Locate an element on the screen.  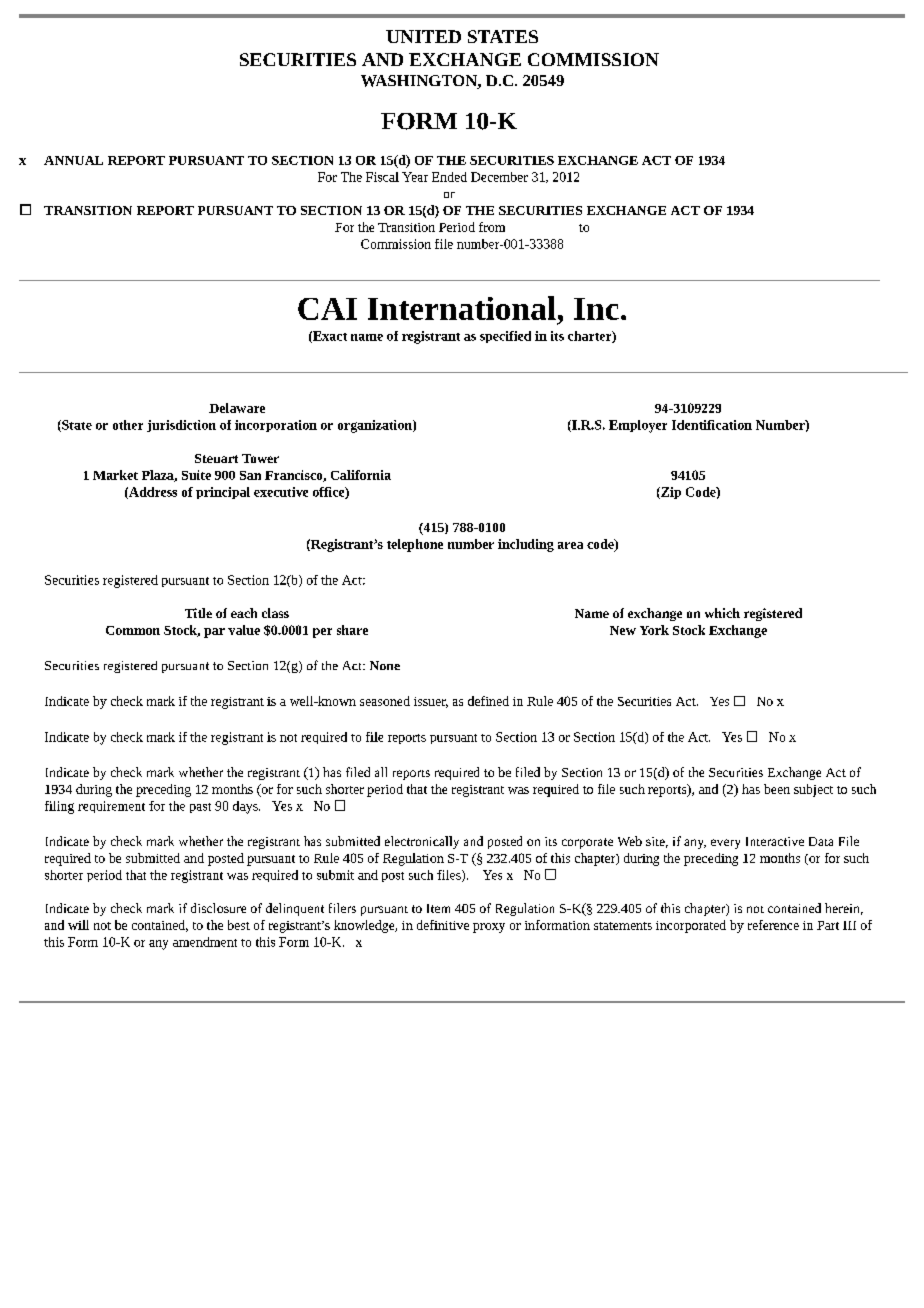
issuer is located at coordinates (431, 702).
